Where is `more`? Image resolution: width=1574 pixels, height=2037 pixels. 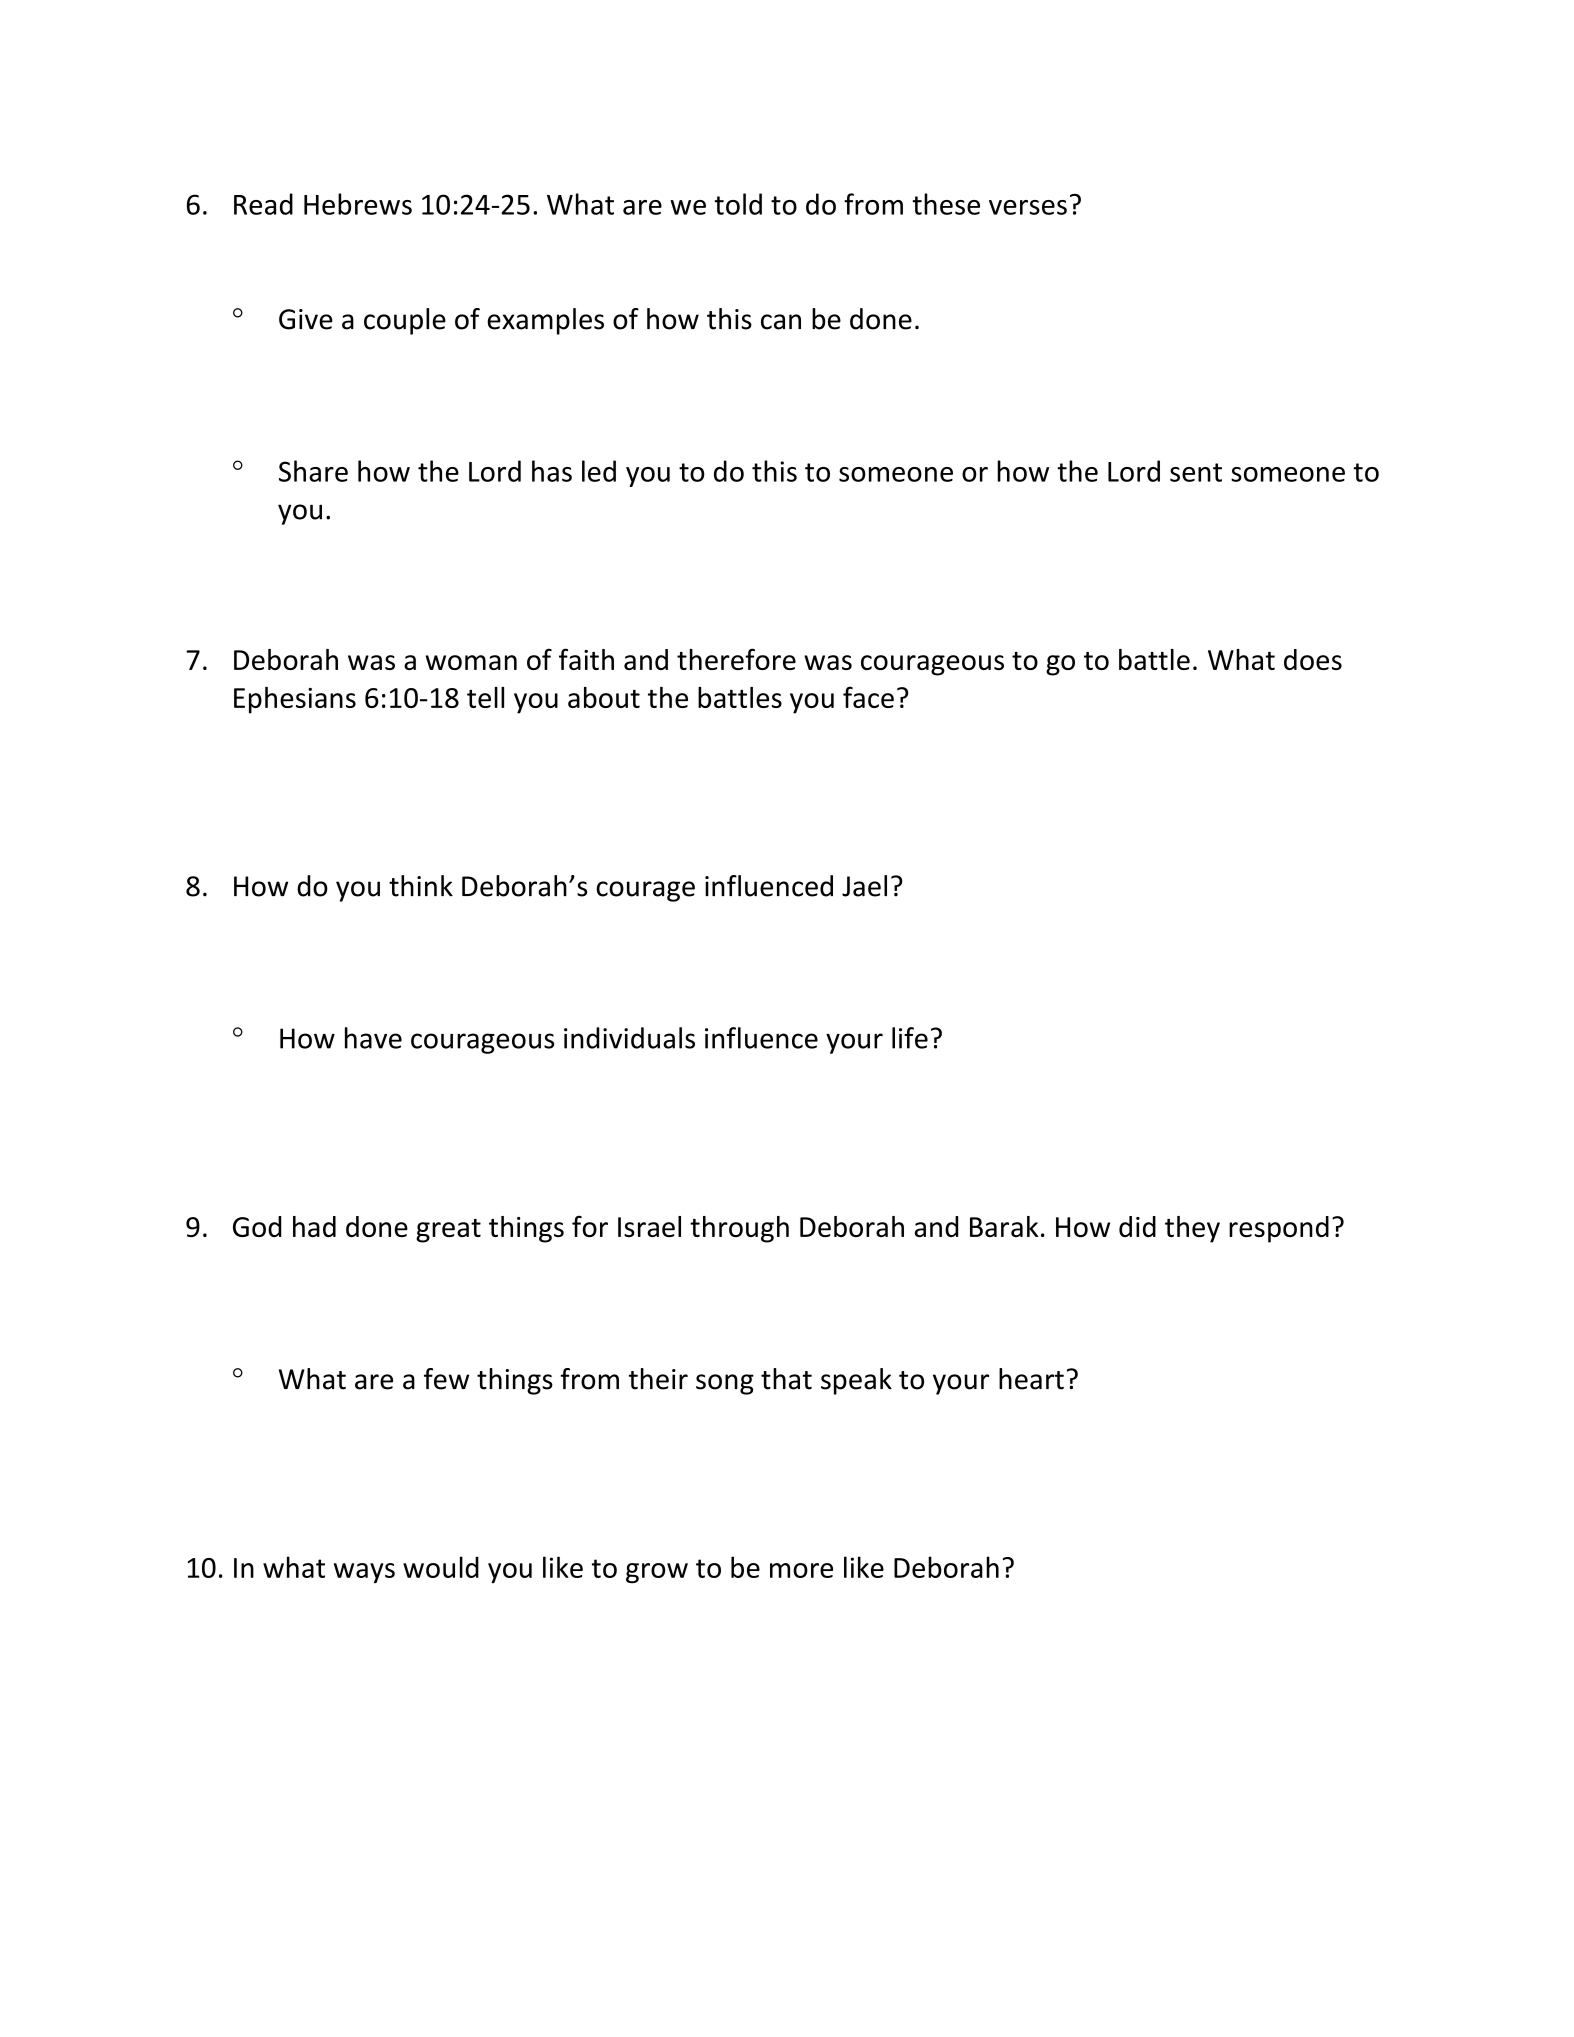
more is located at coordinates (801, 1570).
